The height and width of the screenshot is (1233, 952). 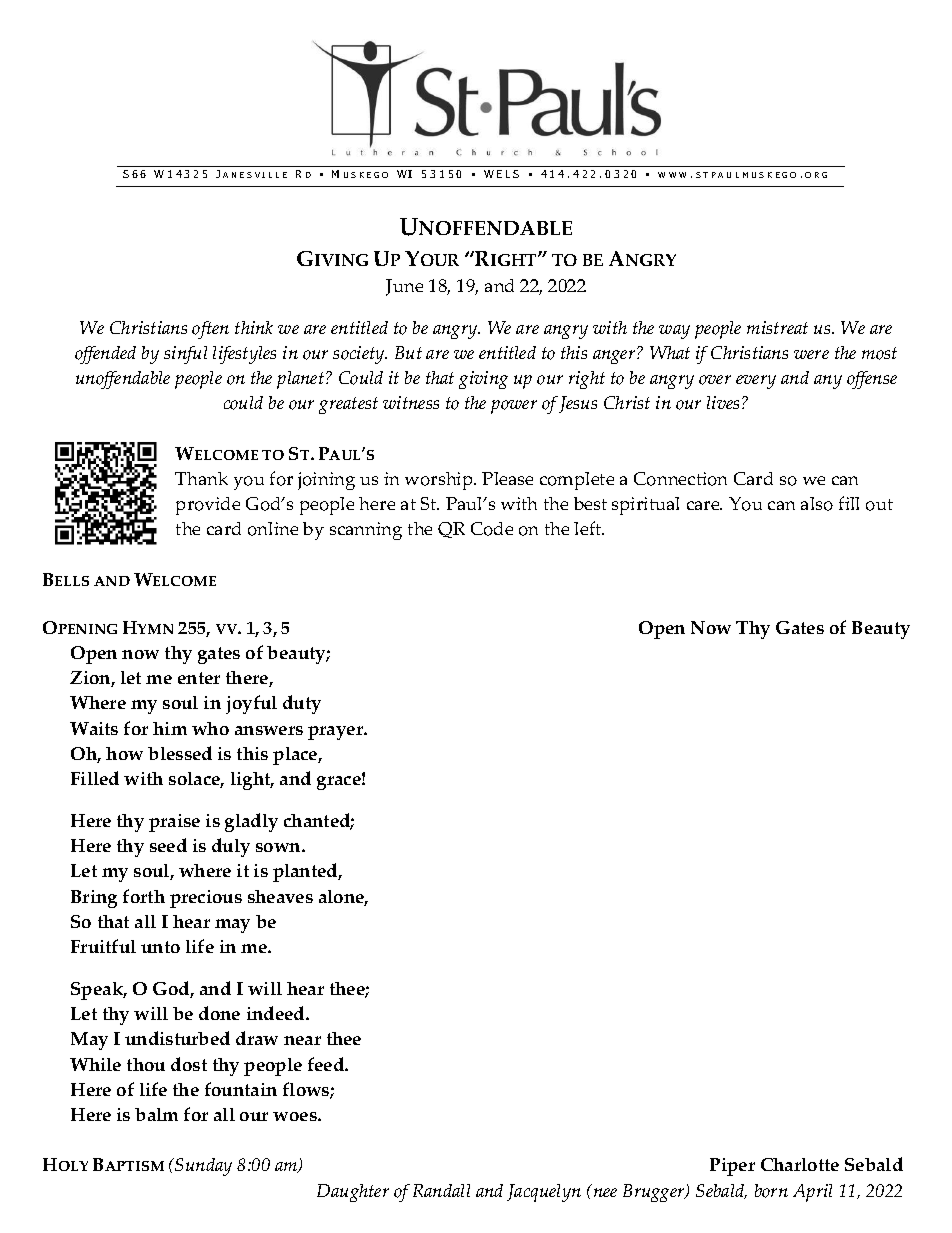 What do you see at coordinates (180, 753) in the screenshot?
I see `blessed` at bounding box center [180, 753].
